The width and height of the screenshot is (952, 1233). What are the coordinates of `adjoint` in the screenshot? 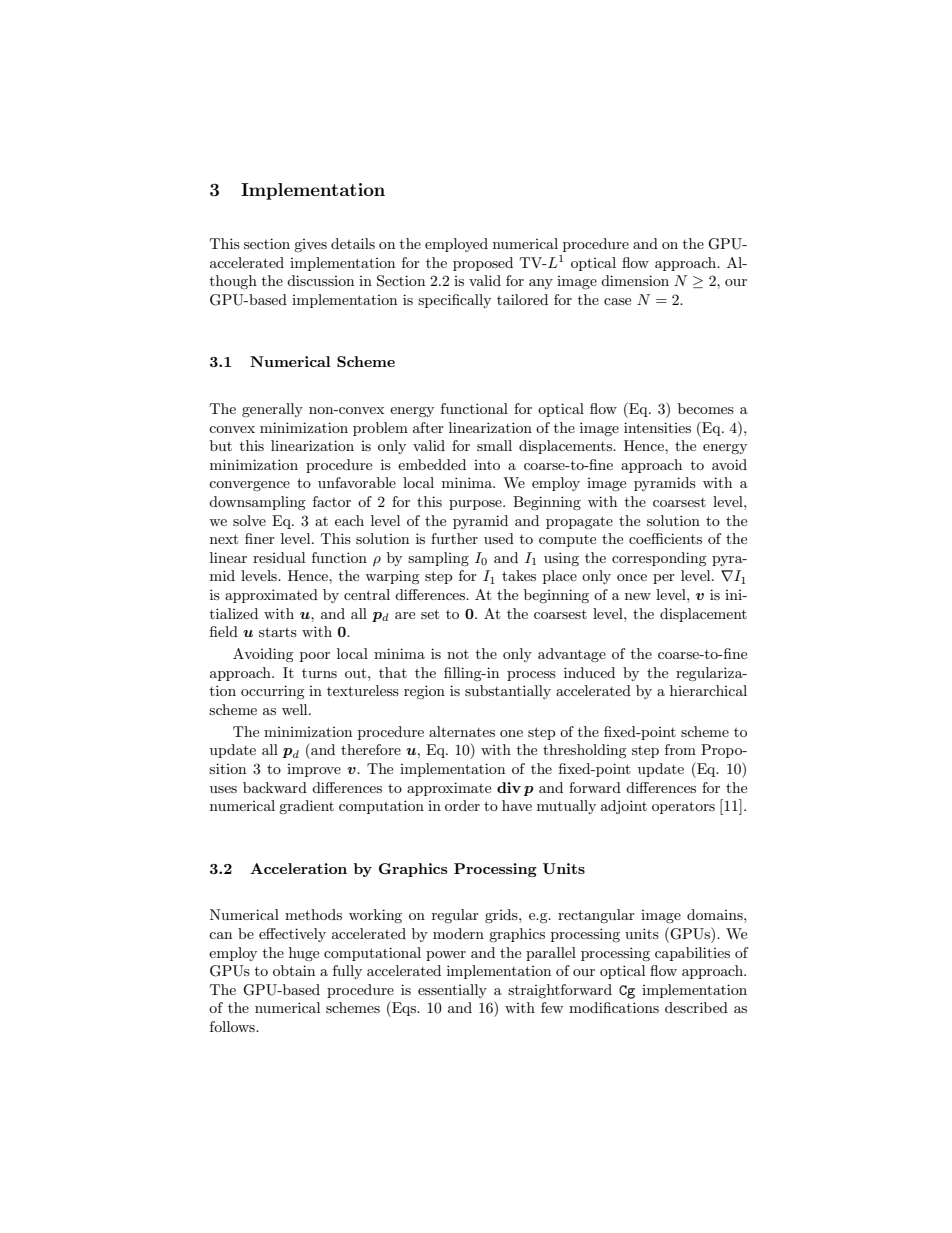 It's located at (624, 807).
